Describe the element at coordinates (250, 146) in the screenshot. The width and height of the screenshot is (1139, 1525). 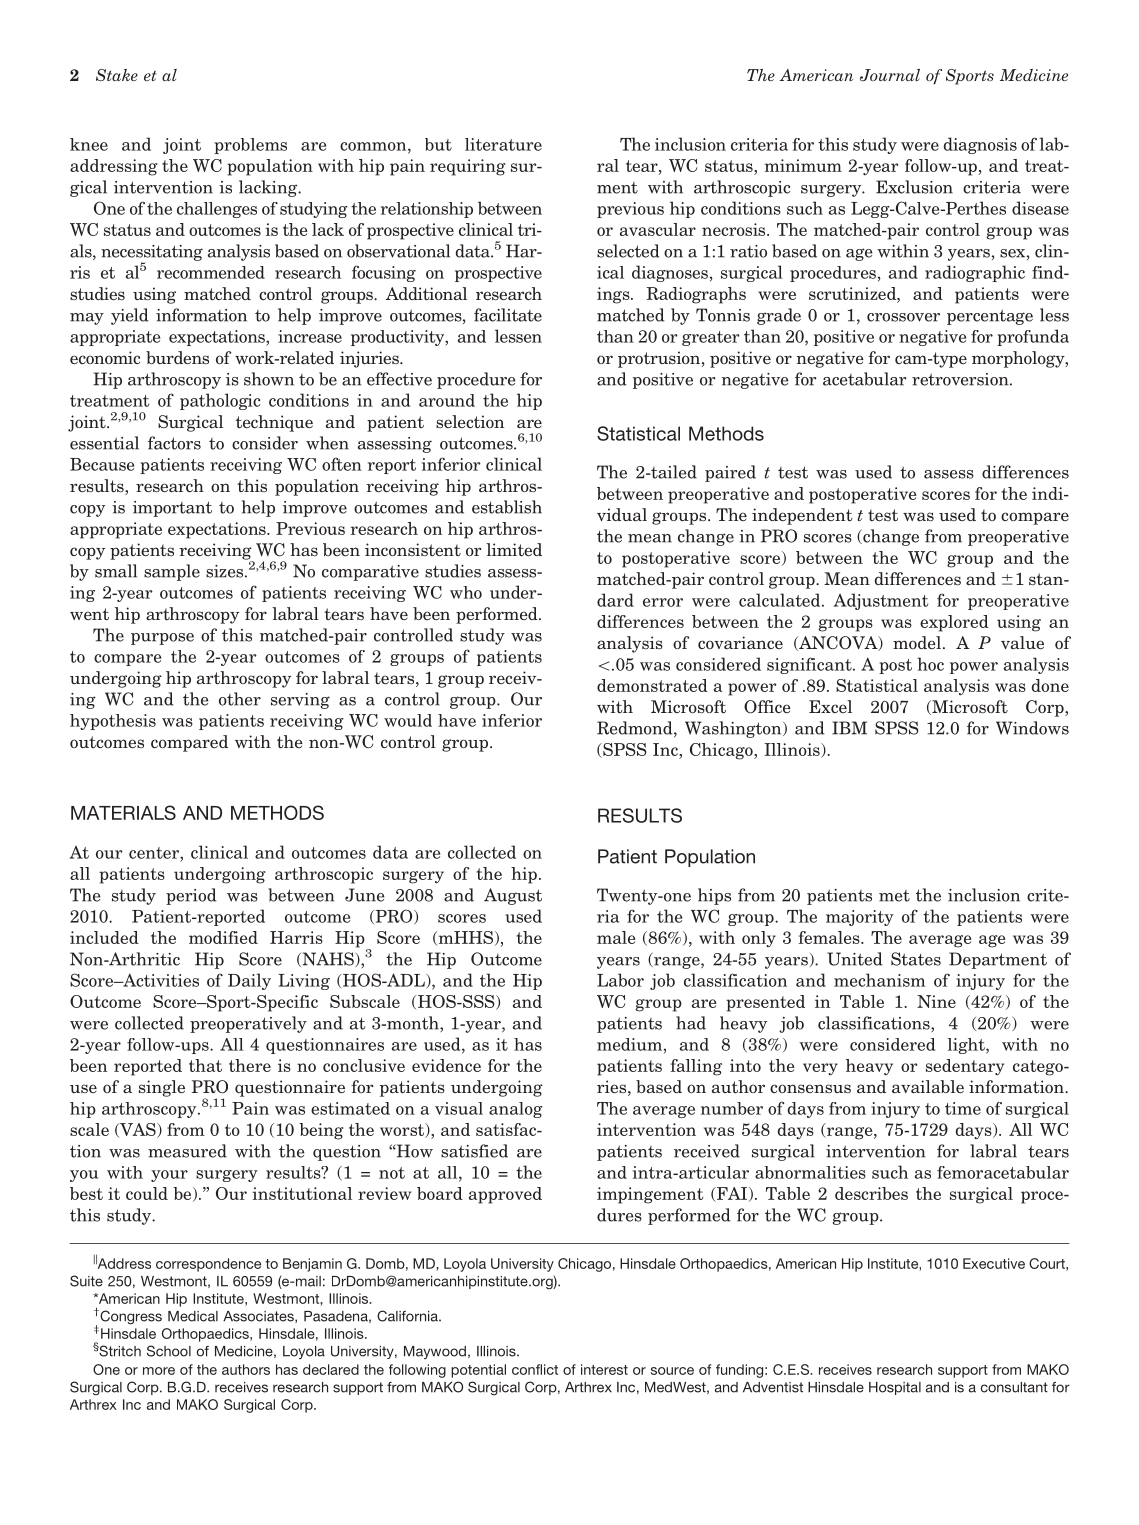
I see `problems` at that location.
